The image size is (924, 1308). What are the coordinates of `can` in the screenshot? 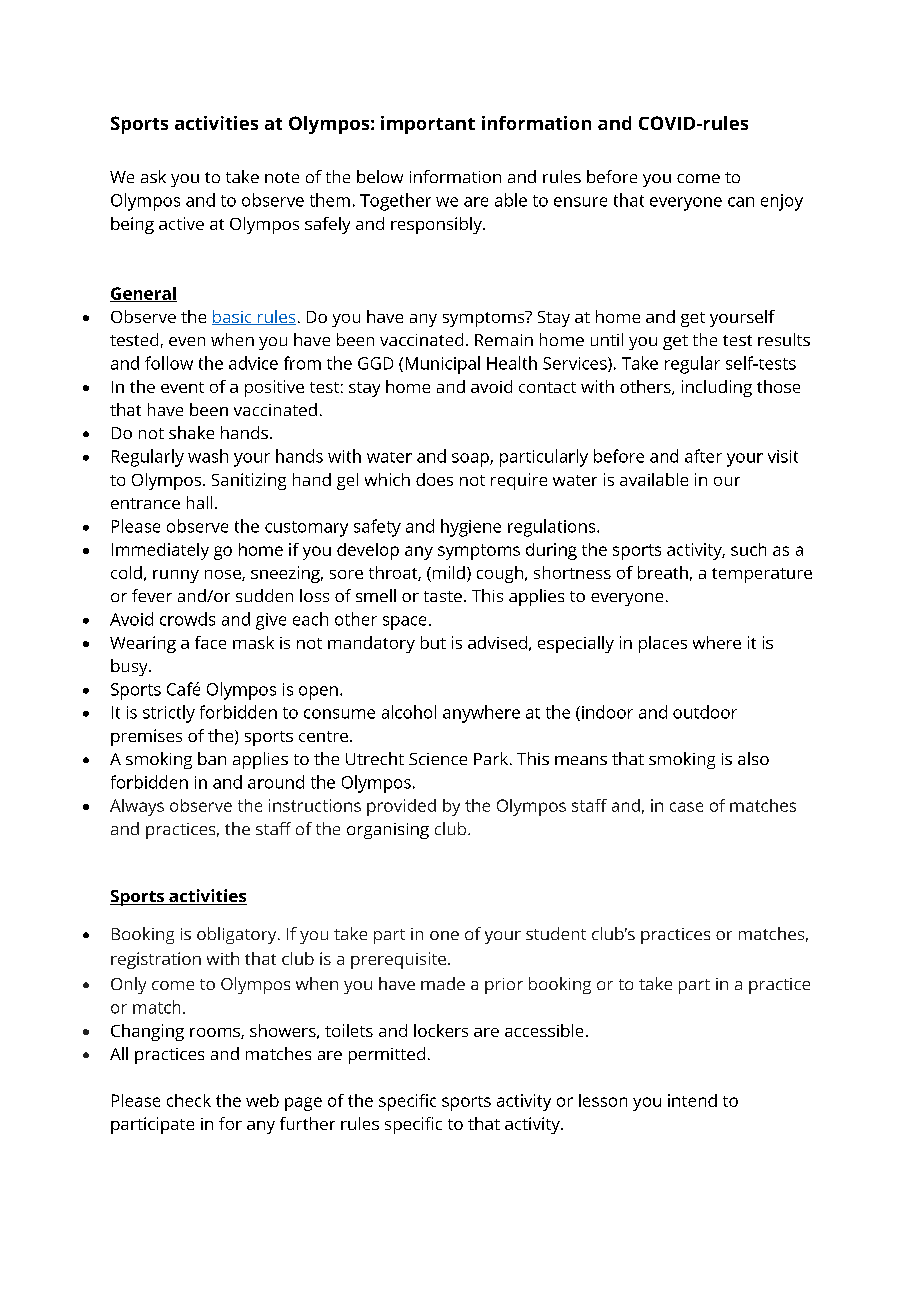 It's located at (741, 202).
